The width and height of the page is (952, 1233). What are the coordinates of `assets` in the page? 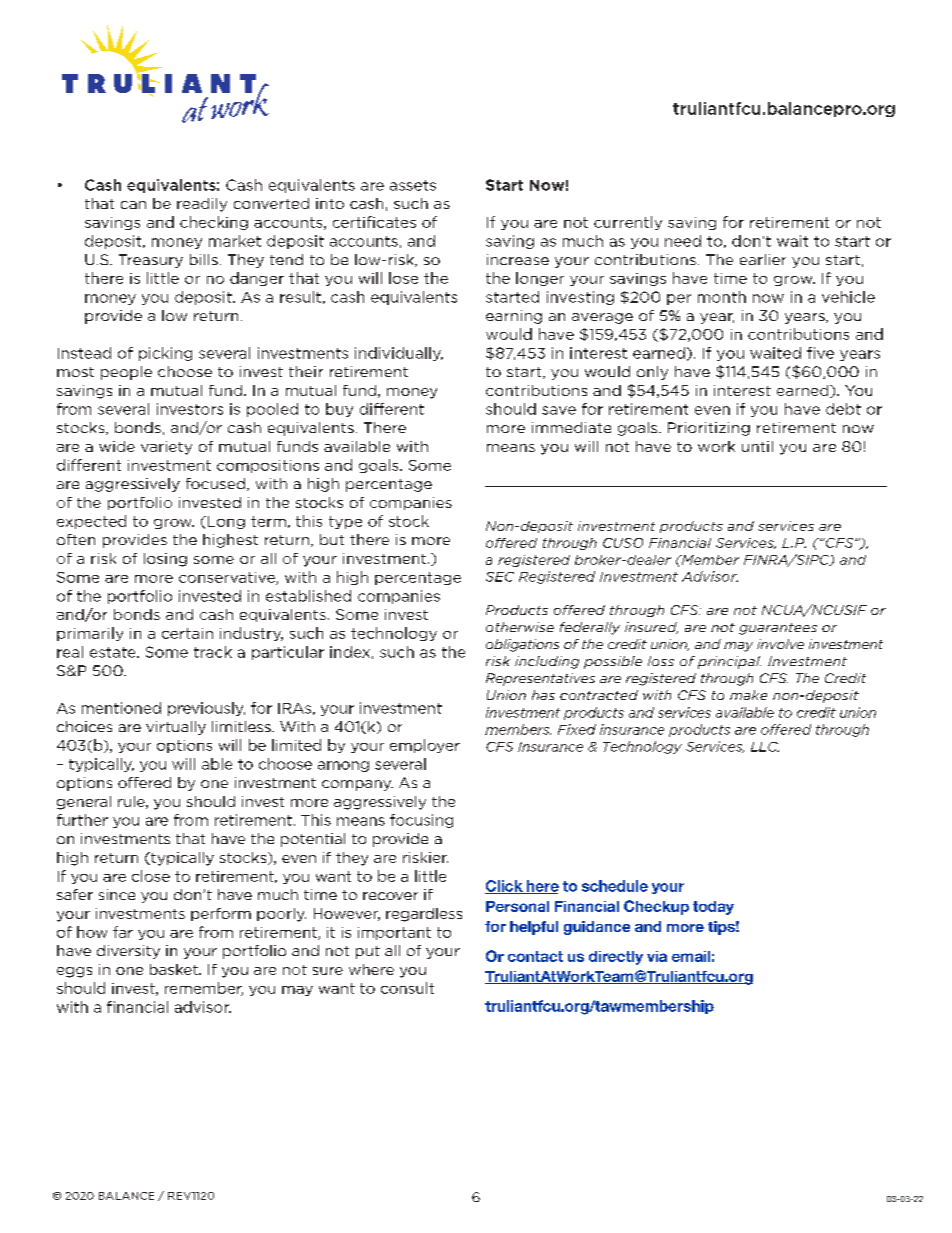 It's located at (413, 185).
